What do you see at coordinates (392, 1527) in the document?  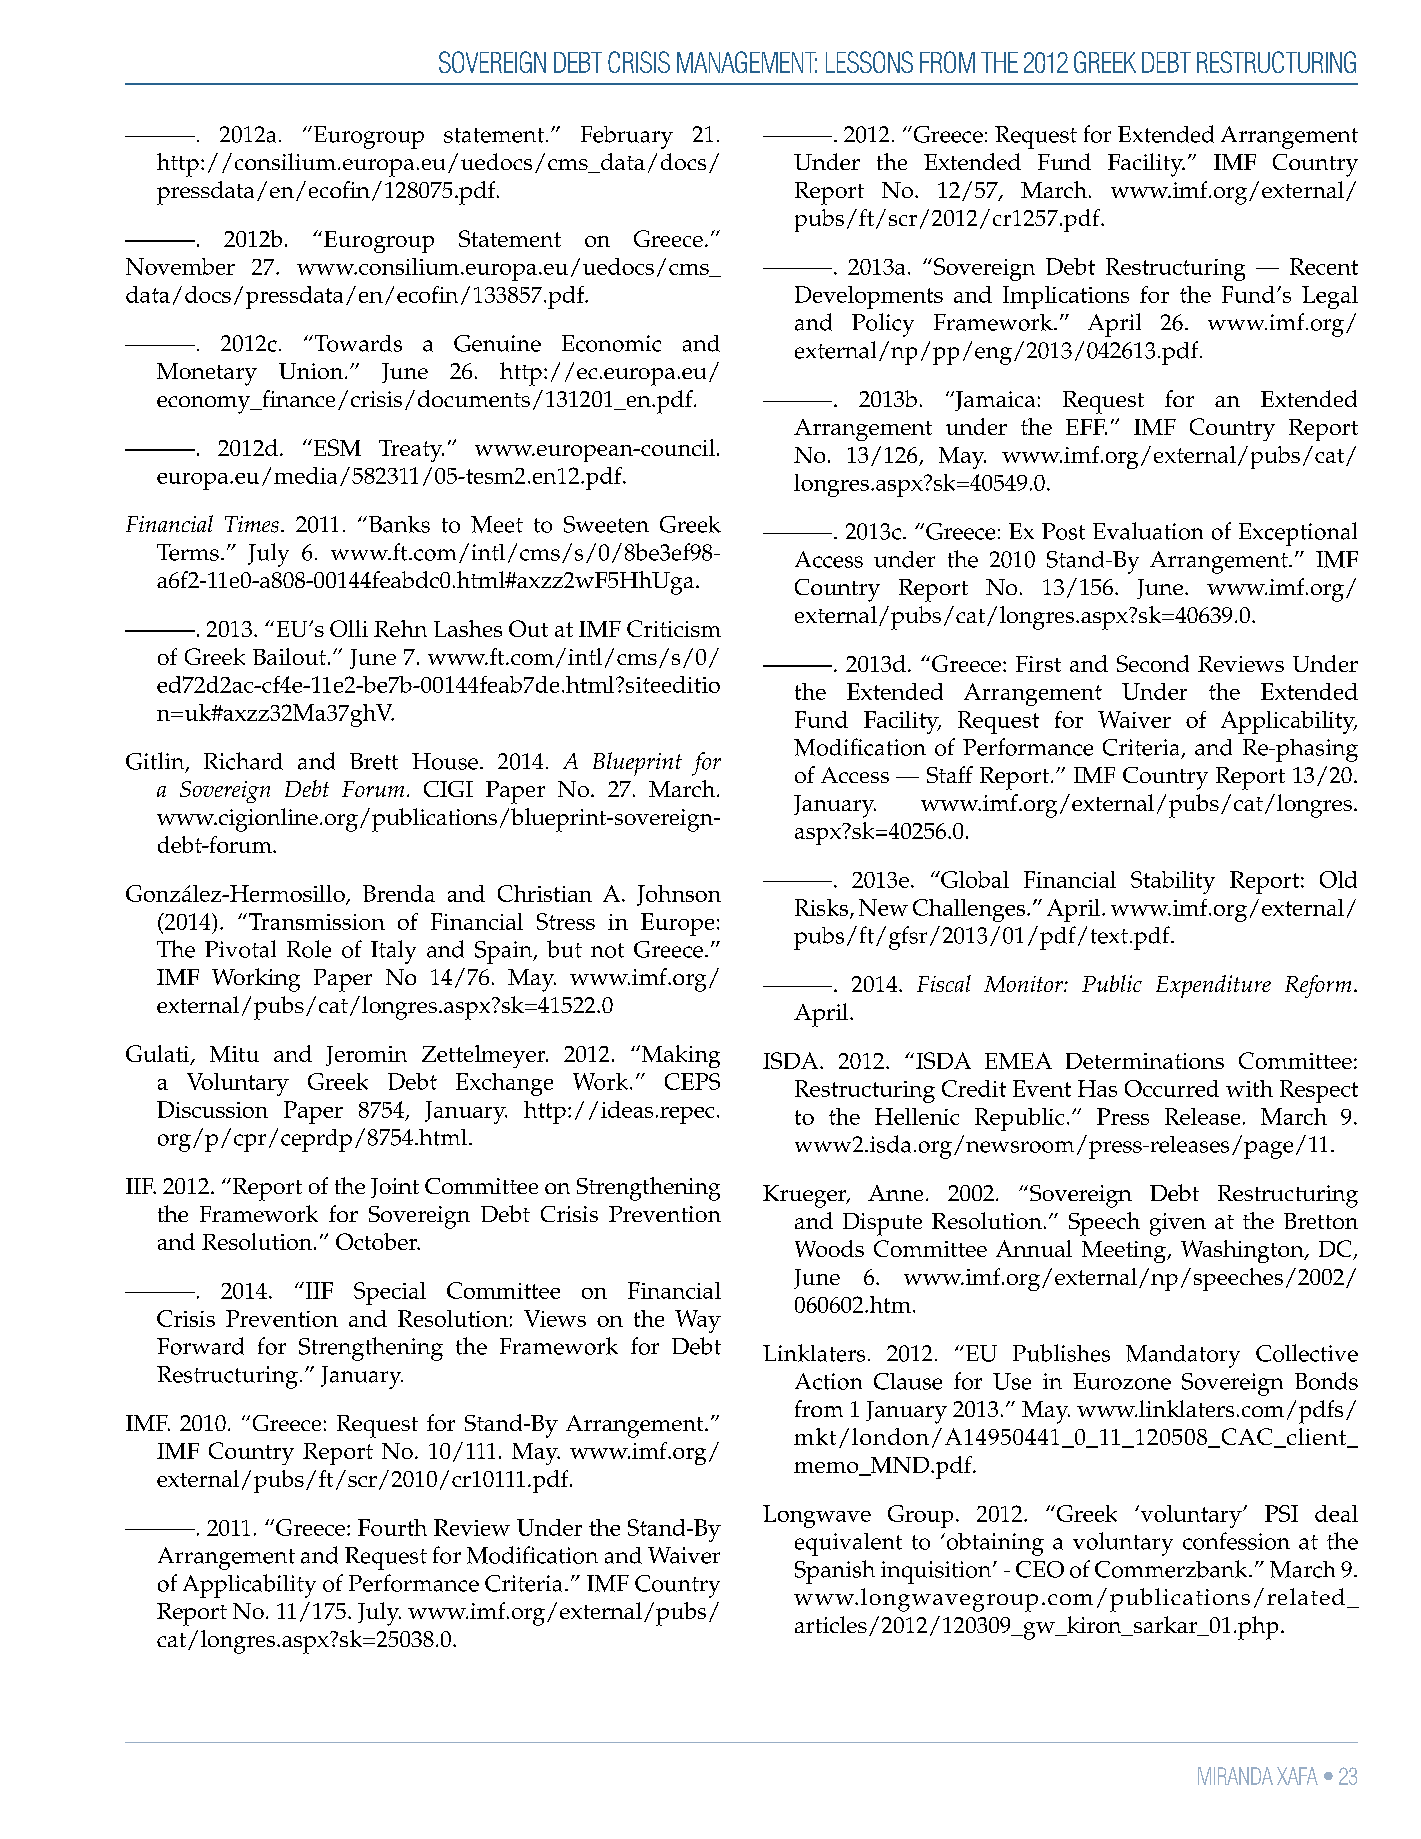 I see `Fourth` at bounding box center [392, 1527].
